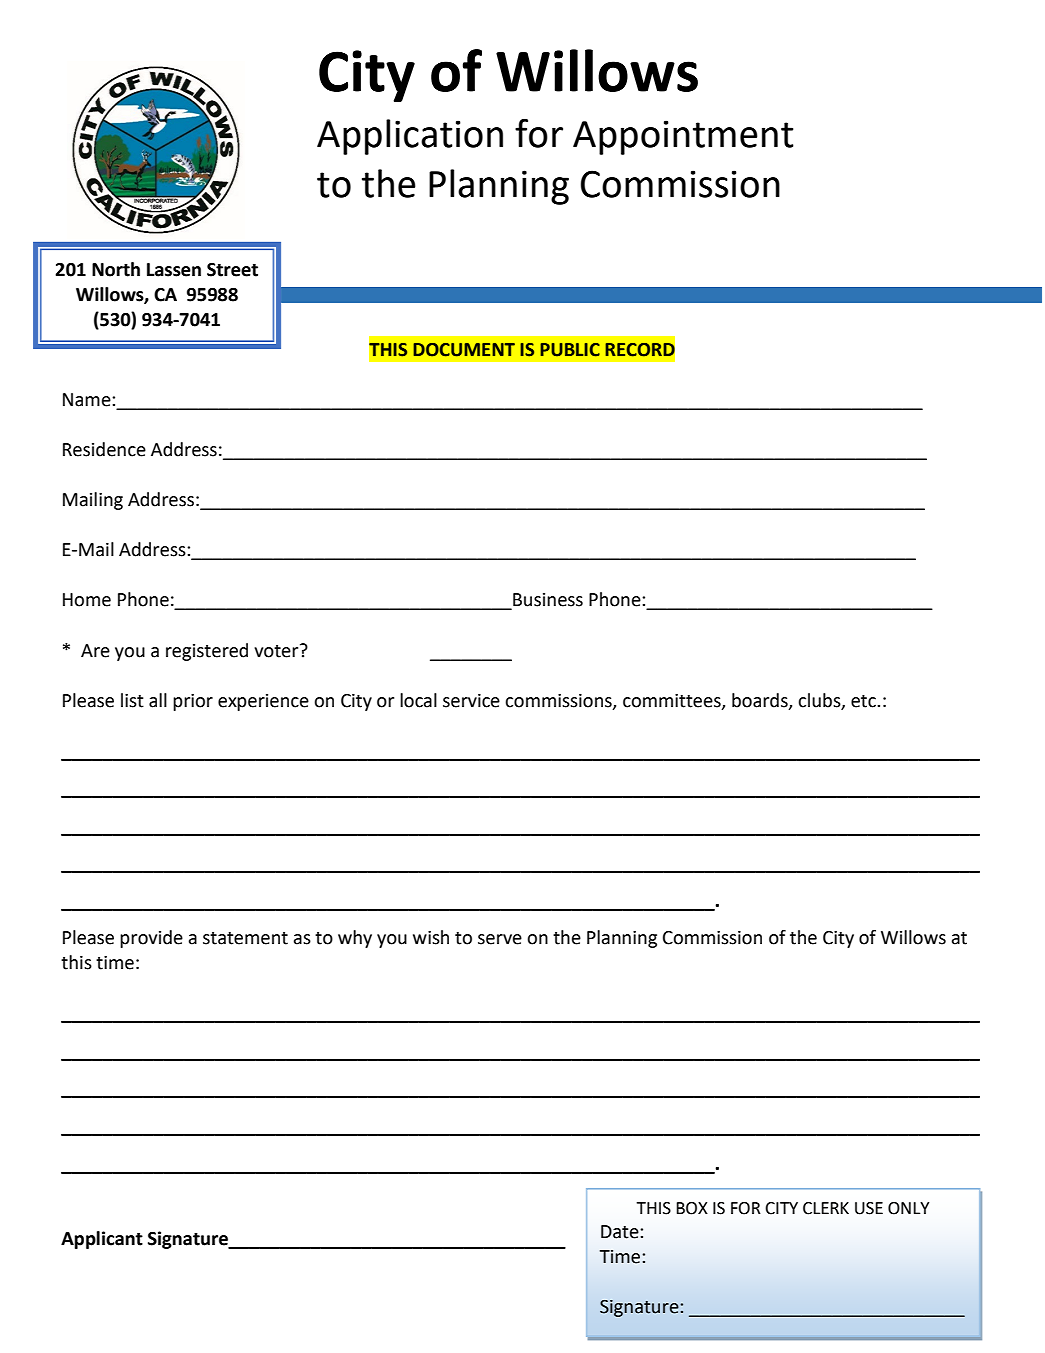 The width and height of the document is (1045, 1353). What do you see at coordinates (174, 270) in the document?
I see `Lassen` at bounding box center [174, 270].
